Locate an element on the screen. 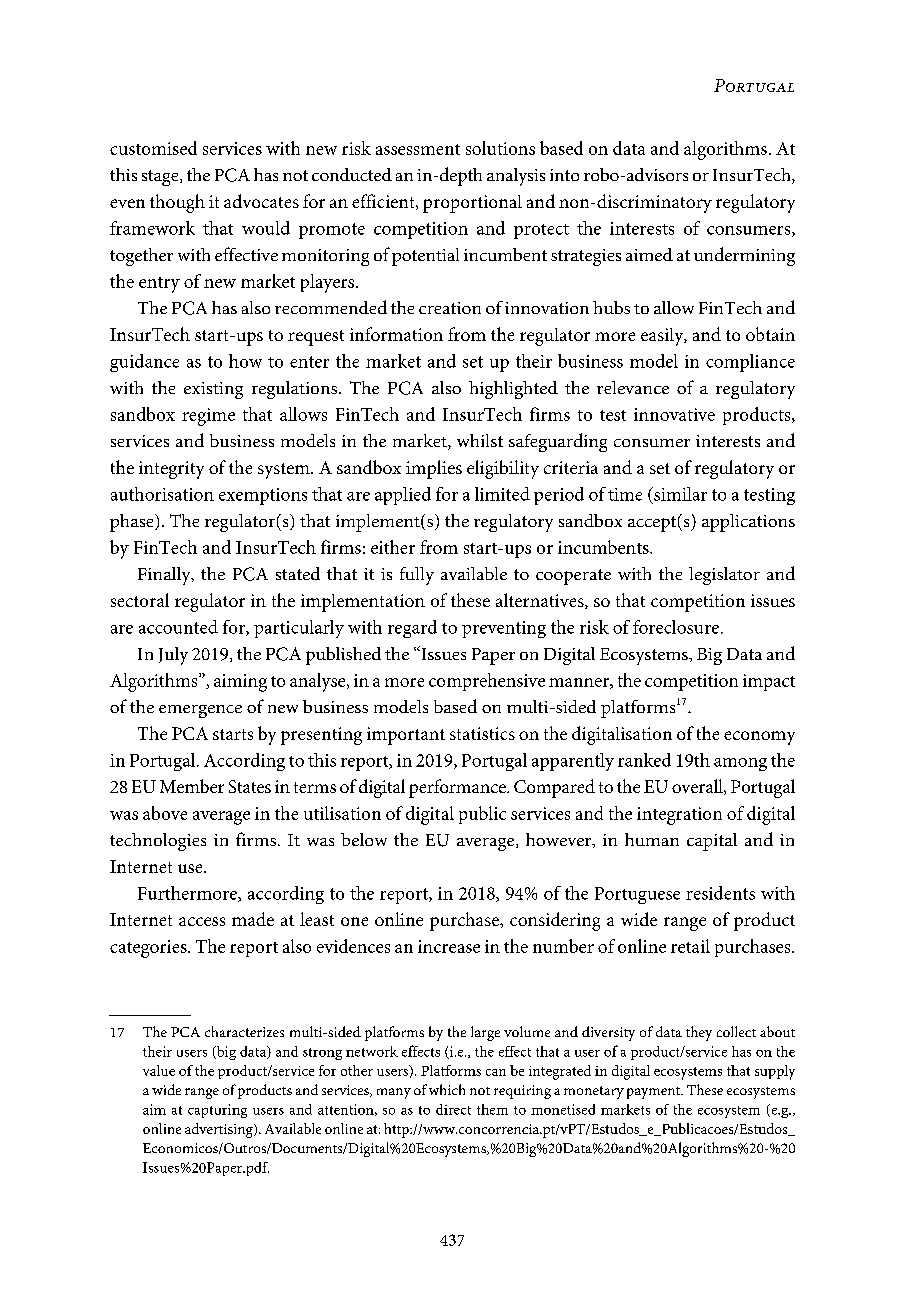 Image resolution: width=905 pixels, height=1316 pixels. foreclosure is located at coordinates (676, 627).
